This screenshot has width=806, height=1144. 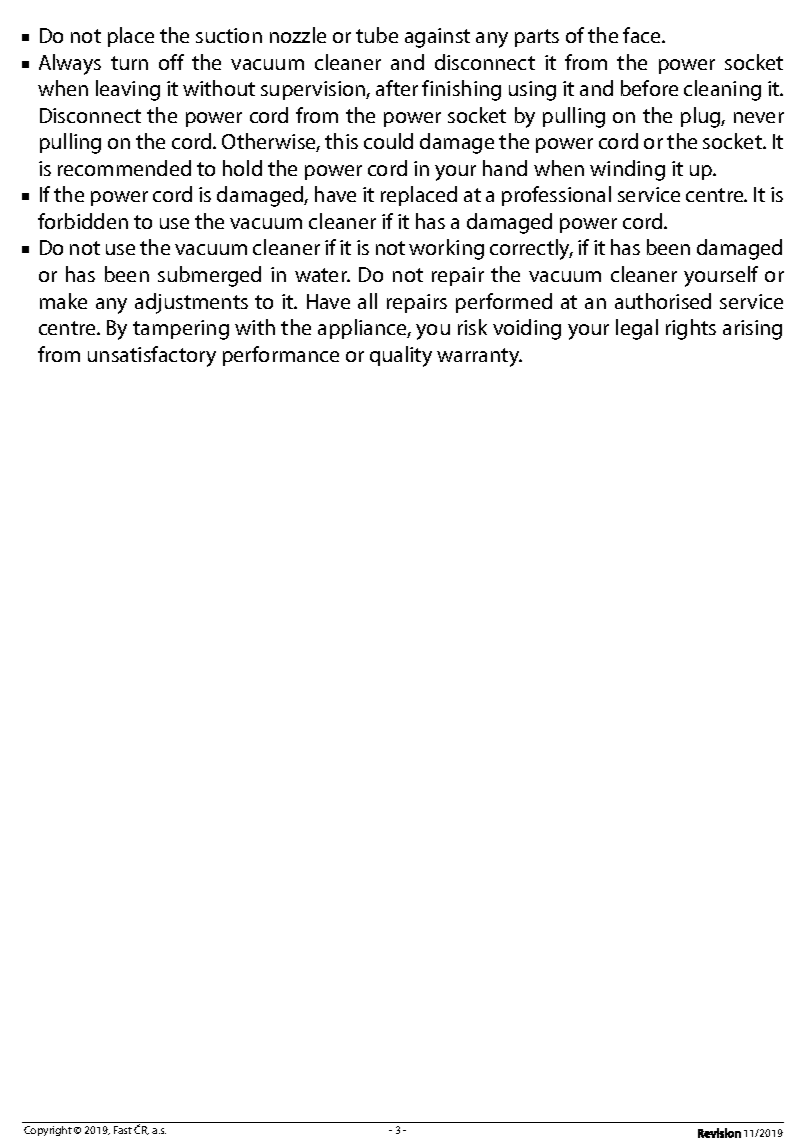 I want to click on rights, so click(x=691, y=329).
